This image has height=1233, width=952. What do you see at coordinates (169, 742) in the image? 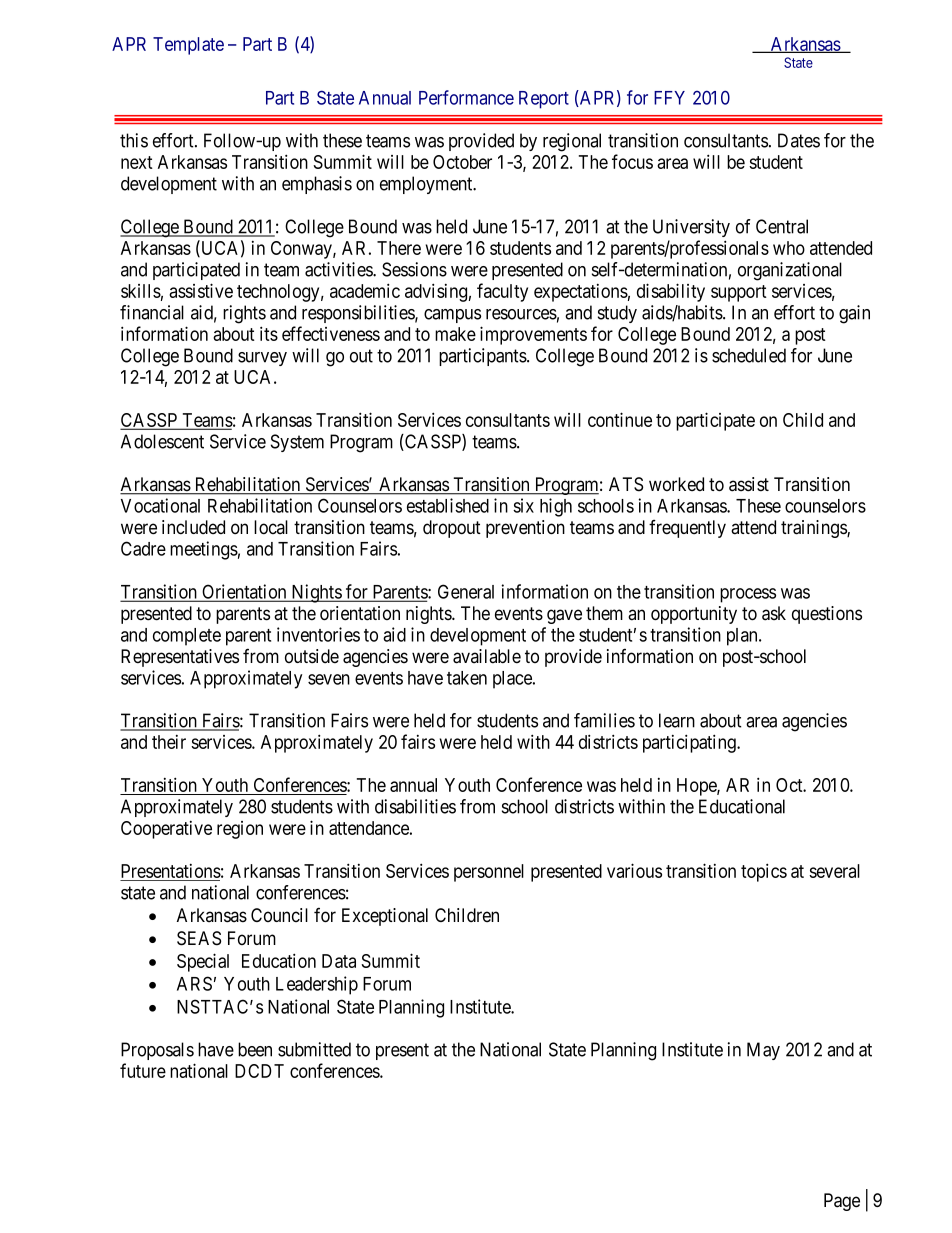
I see `their` at bounding box center [169, 742].
